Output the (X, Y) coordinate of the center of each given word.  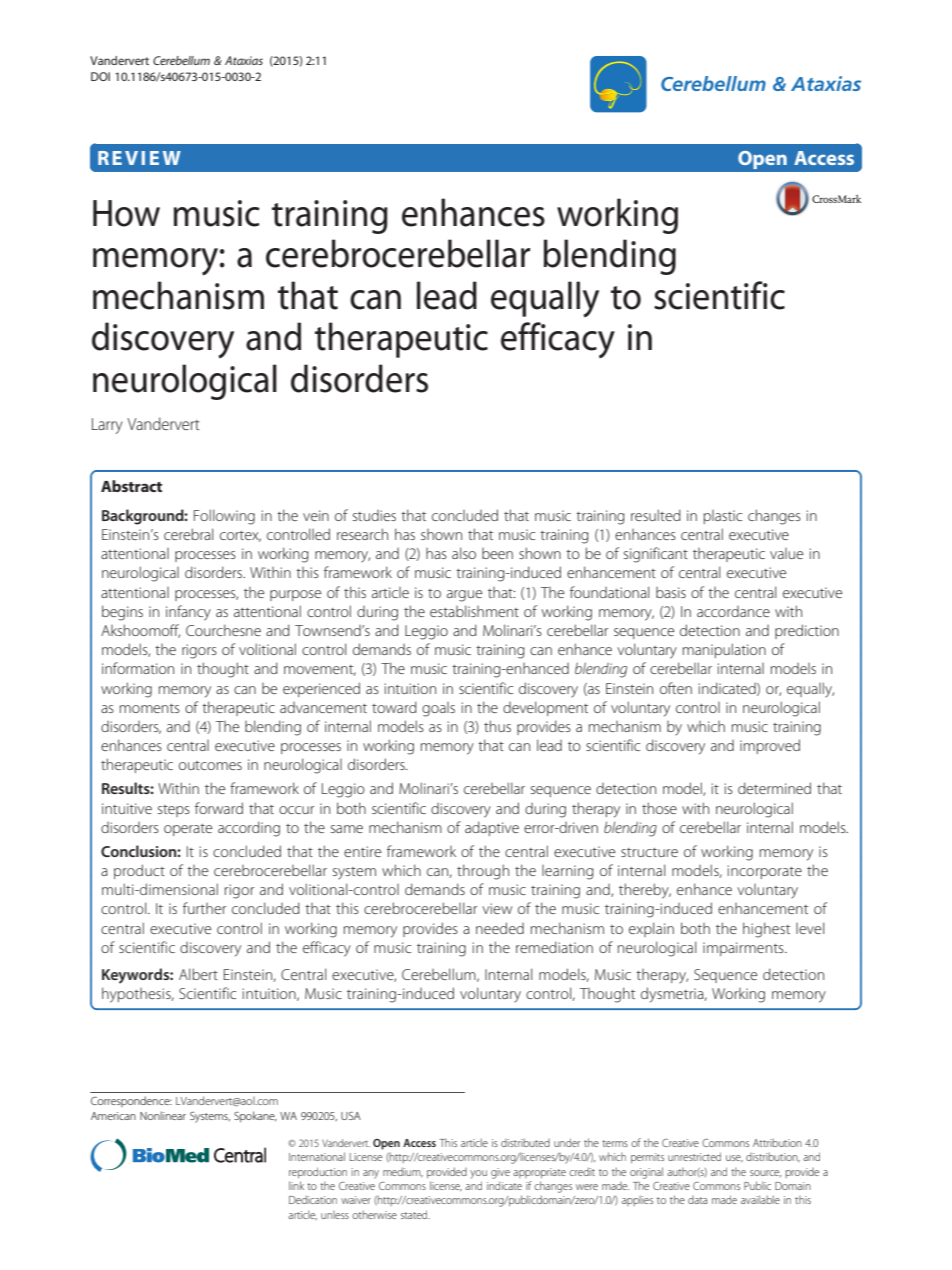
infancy (188, 613)
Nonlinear (163, 1115)
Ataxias (244, 60)
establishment (474, 611)
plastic (723, 517)
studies (374, 515)
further (204, 908)
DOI (100, 76)
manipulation (724, 650)
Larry (107, 426)
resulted (656, 515)
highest (766, 930)
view (497, 908)
